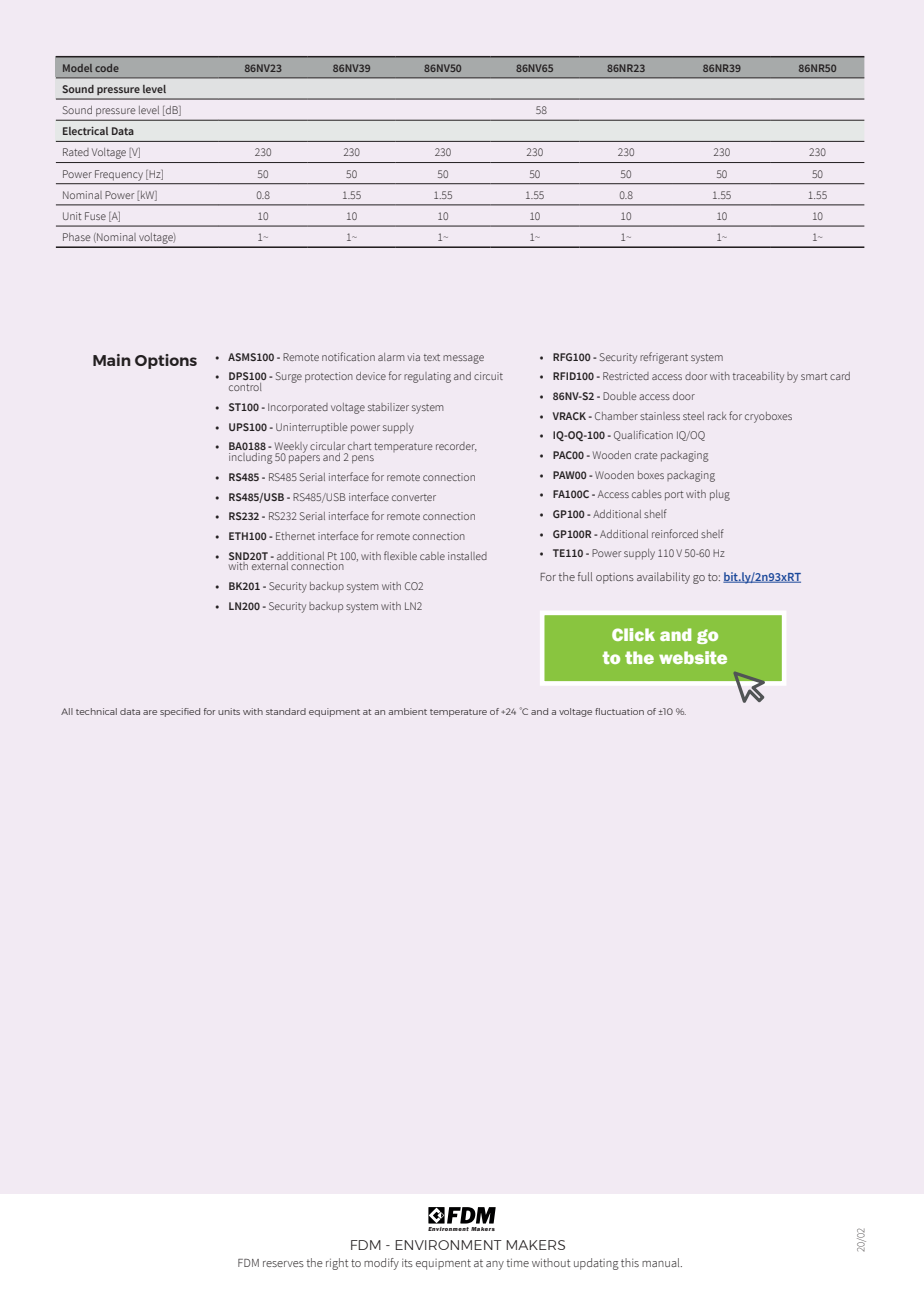  What do you see at coordinates (432, 357) in the image?
I see `text` at bounding box center [432, 357].
